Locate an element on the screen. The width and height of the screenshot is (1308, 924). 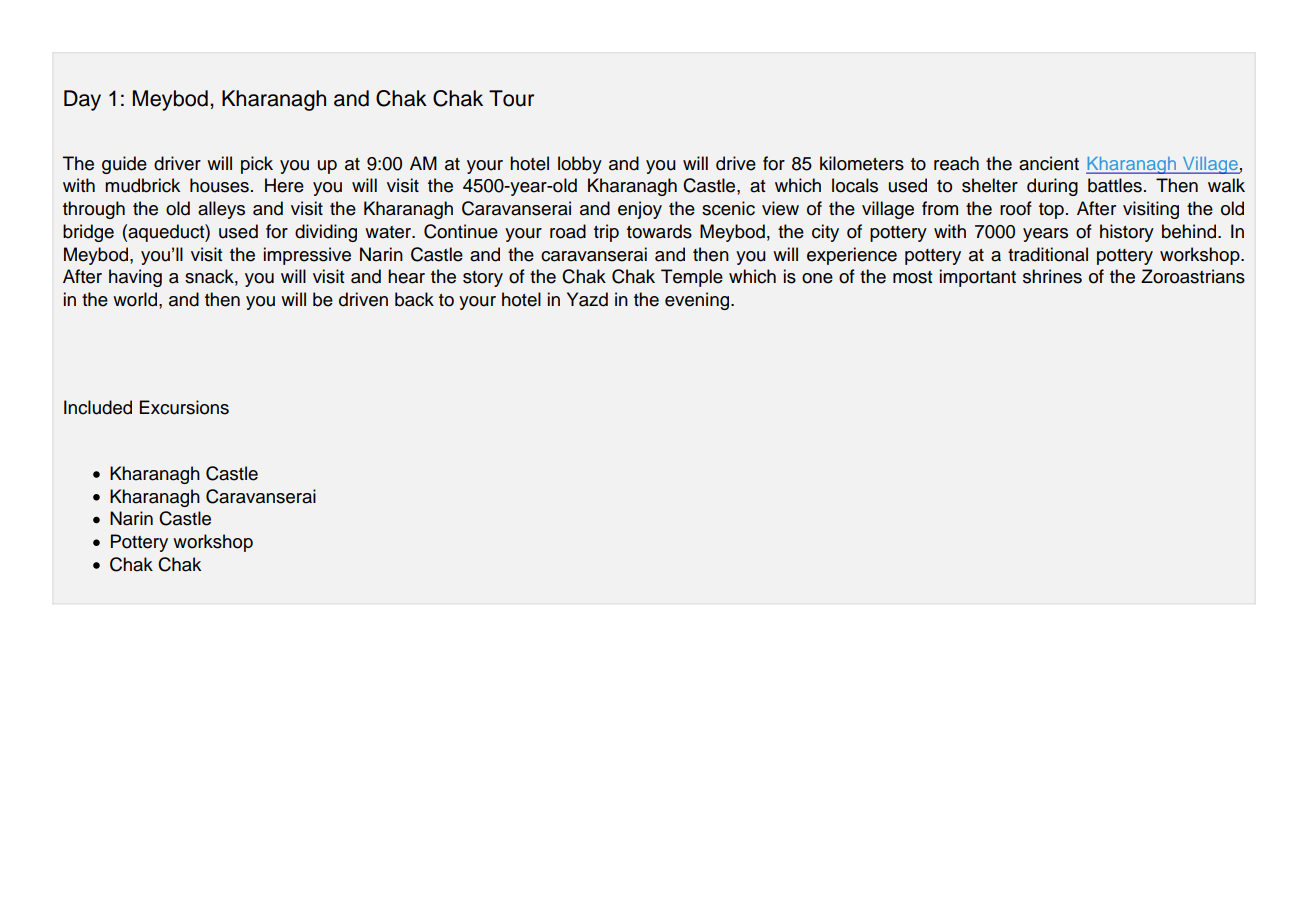
having is located at coordinates (135, 278).
